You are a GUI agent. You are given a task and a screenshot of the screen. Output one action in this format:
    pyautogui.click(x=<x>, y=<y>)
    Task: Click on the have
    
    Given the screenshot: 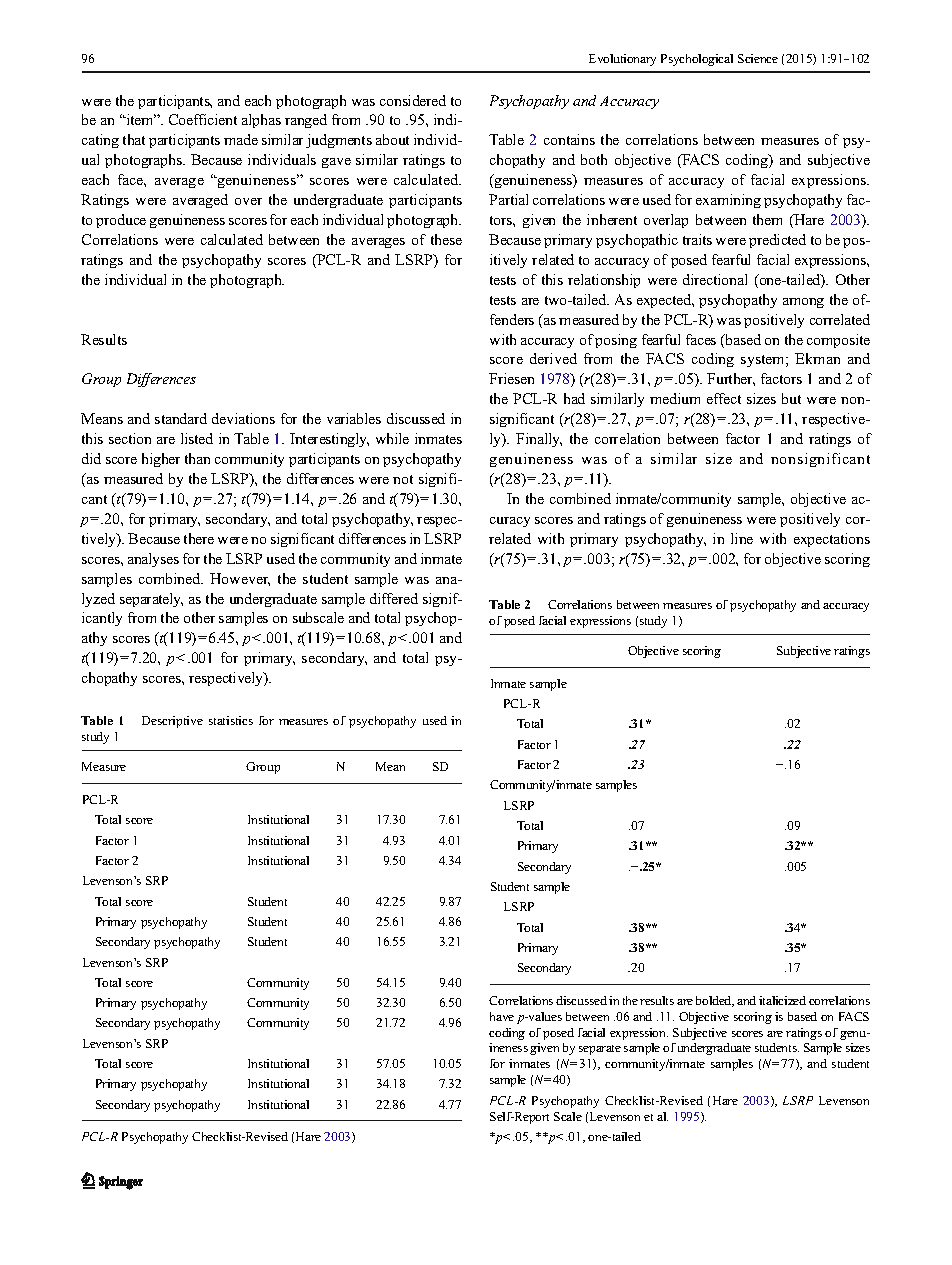 What is the action you would take?
    pyautogui.click(x=502, y=1016)
